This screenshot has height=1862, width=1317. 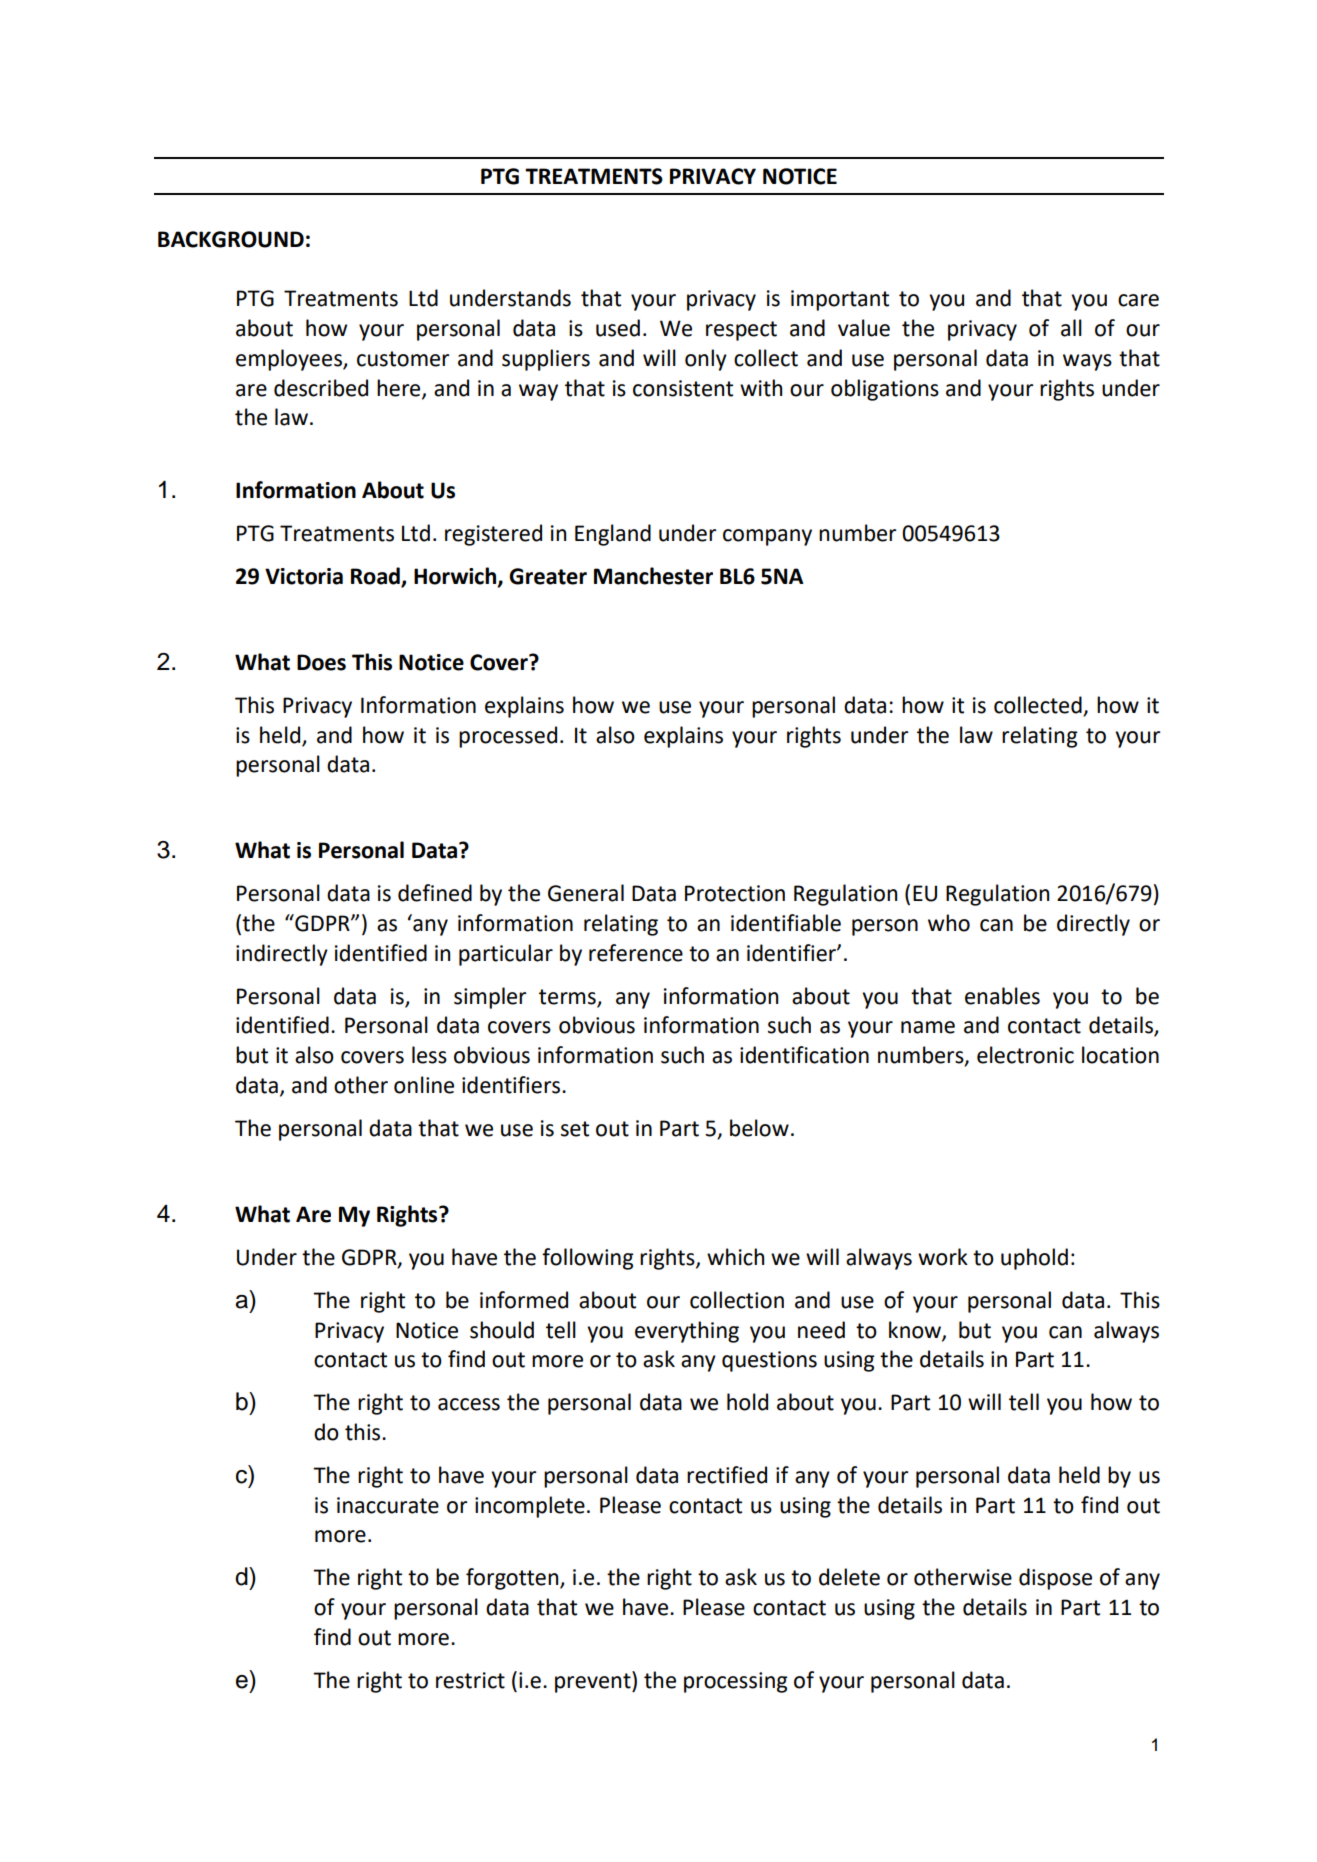 I want to click on processing, so click(x=736, y=1682).
